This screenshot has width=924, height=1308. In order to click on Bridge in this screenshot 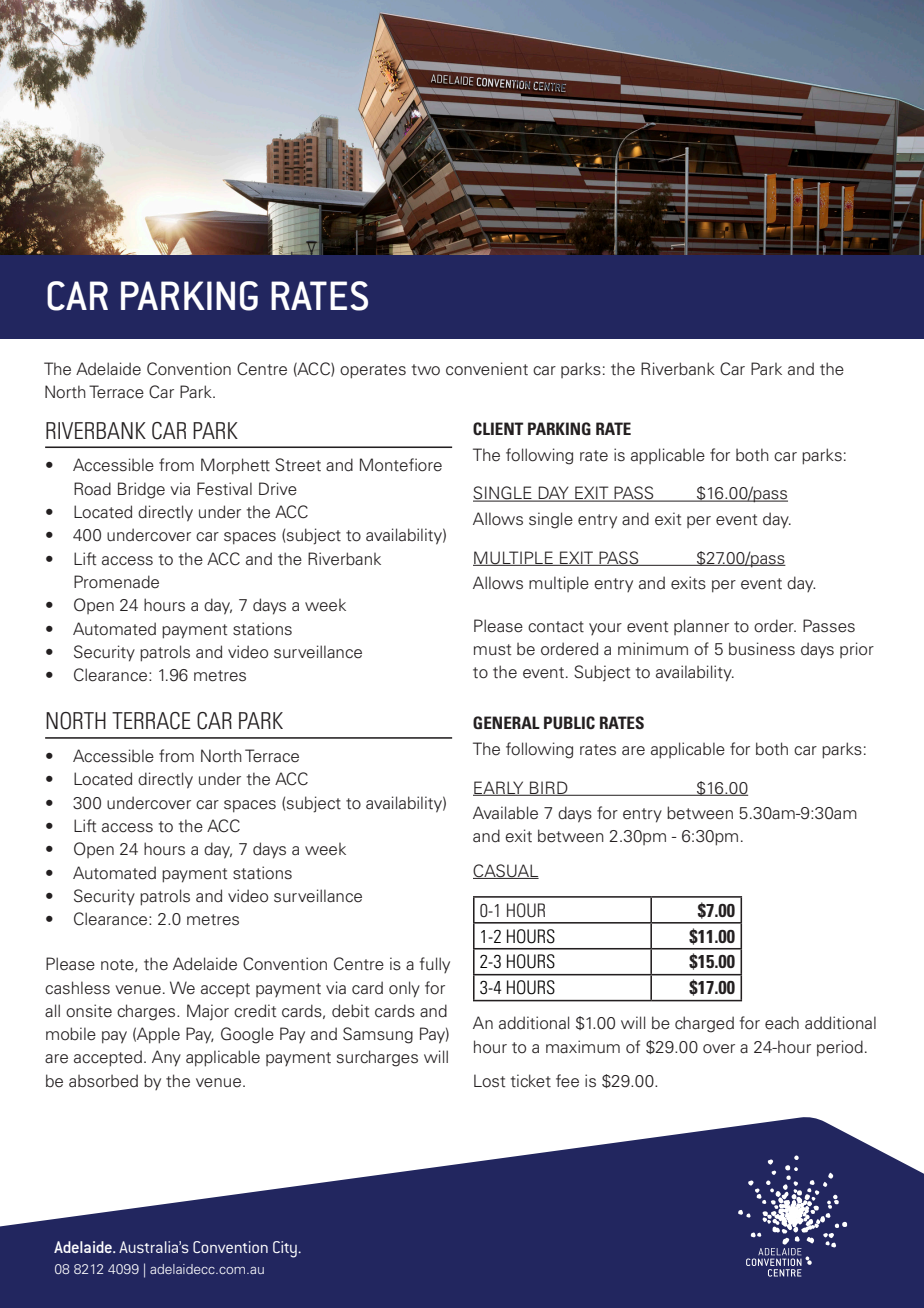, I will do `click(141, 490)`.
